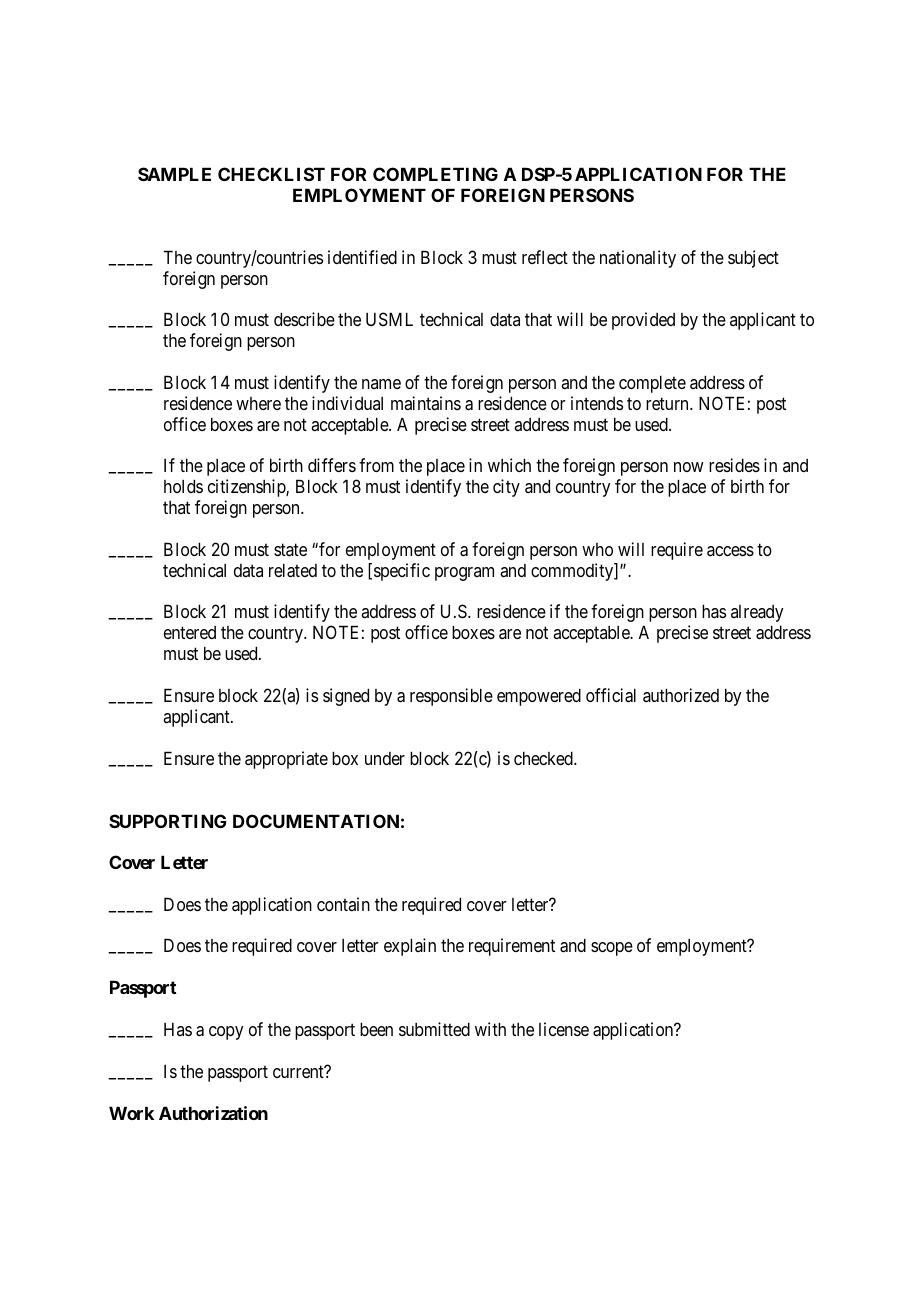 The image size is (924, 1308). Describe the element at coordinates (385, 758) in the page. I see `under` at that location.
